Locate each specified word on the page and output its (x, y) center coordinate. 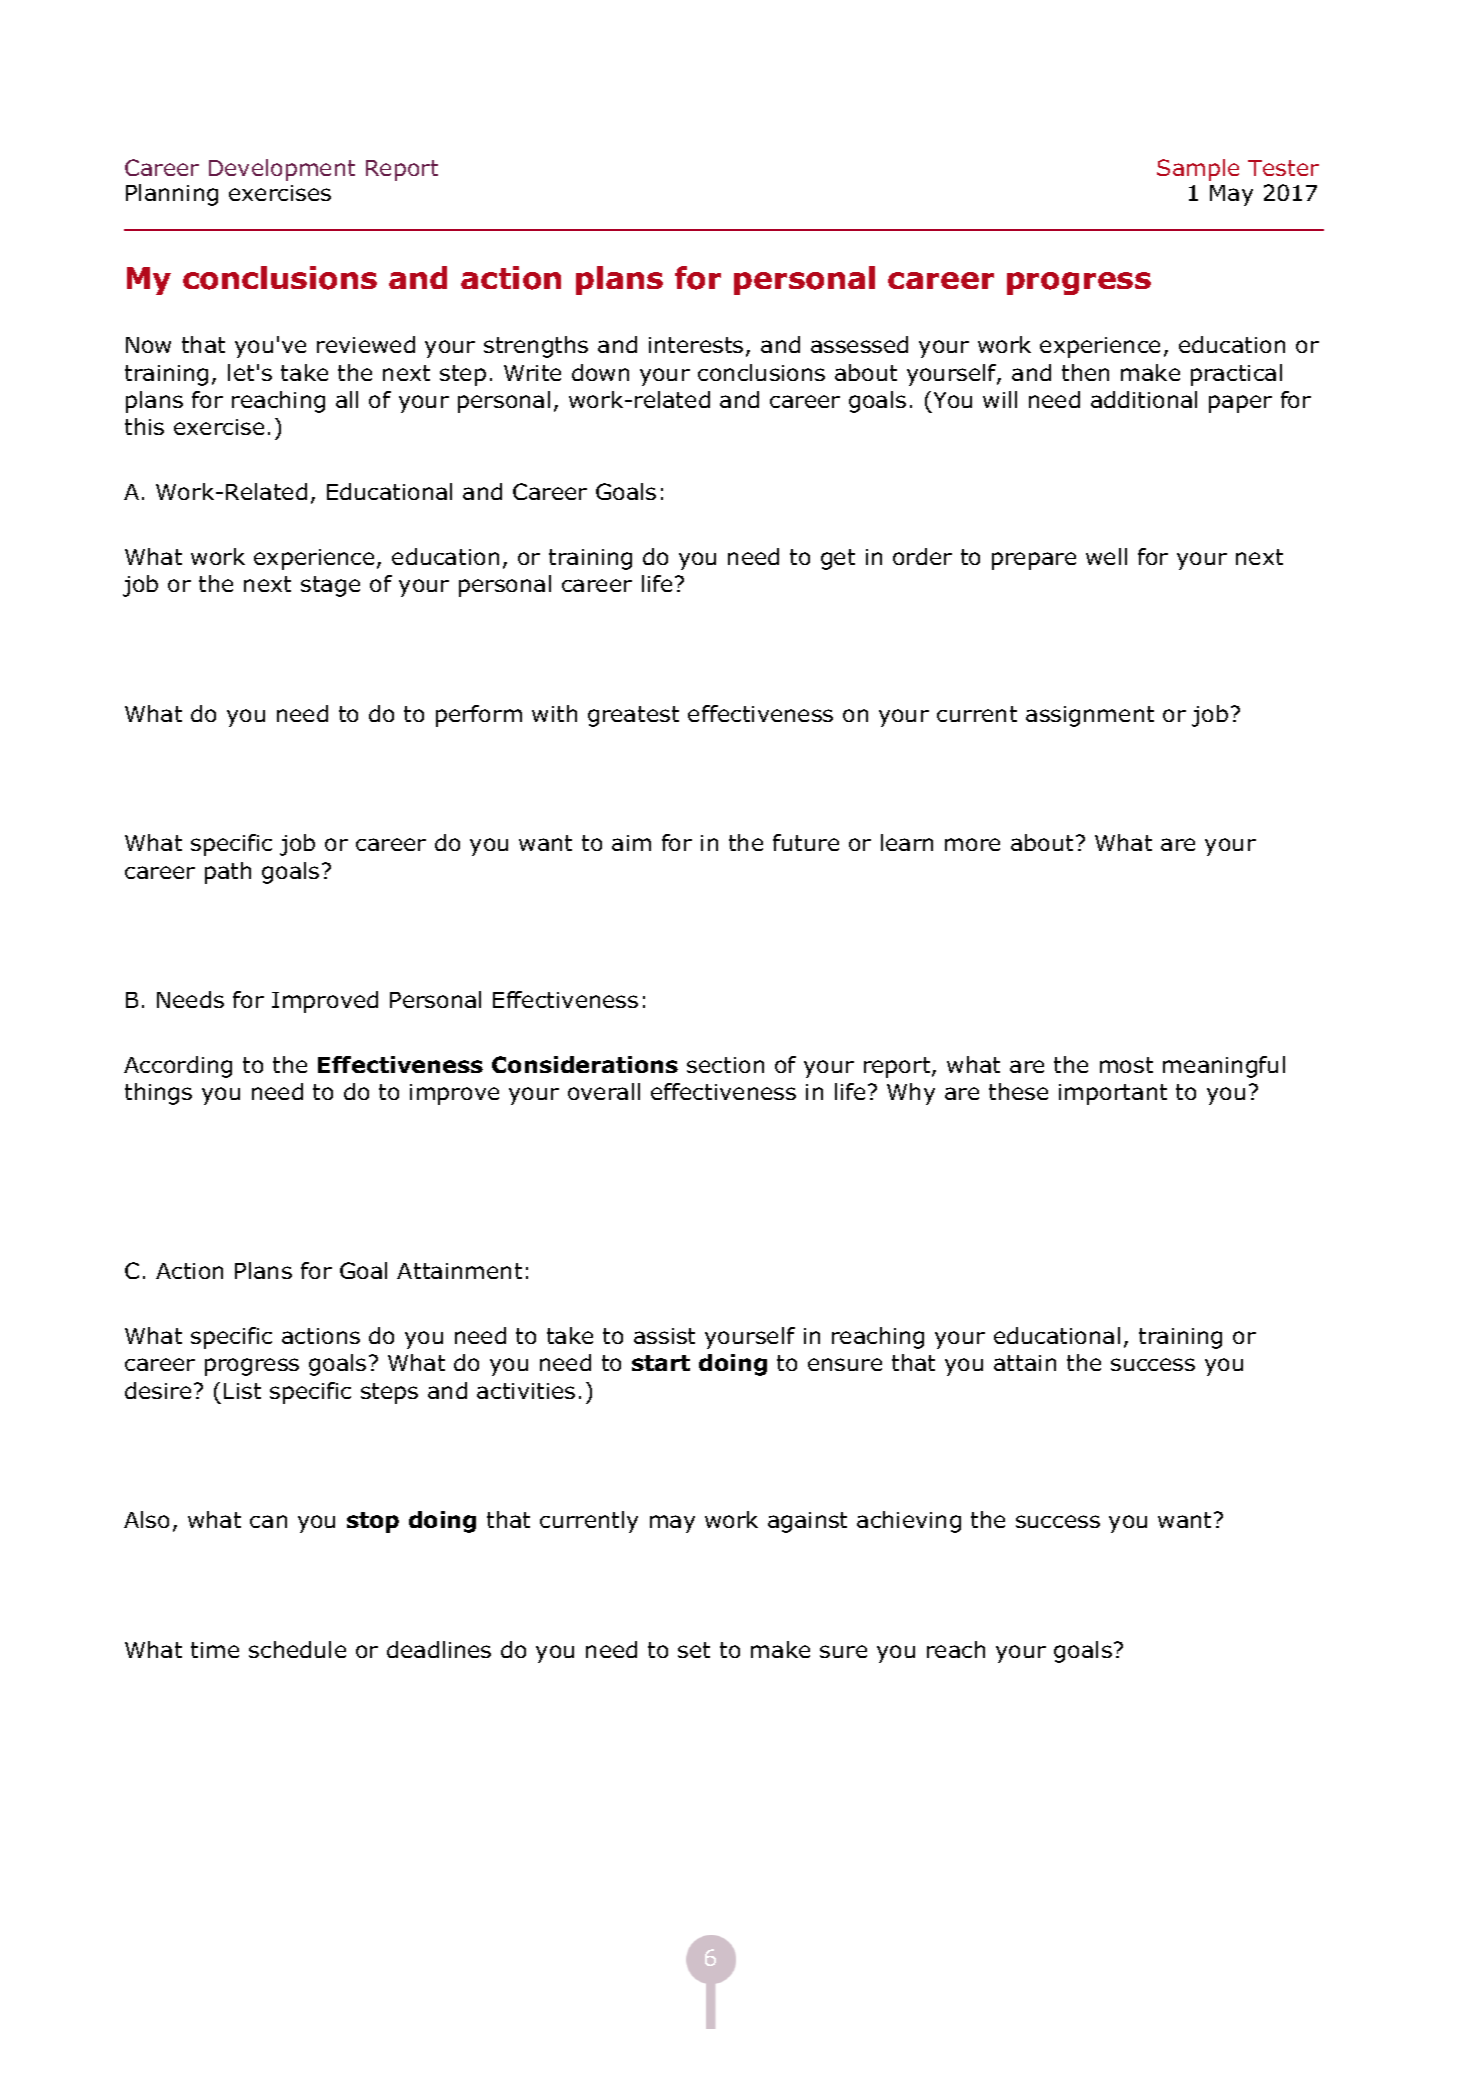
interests (696, 345)
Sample (1198, 170)
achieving (909, 1522)
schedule (297, 1649)
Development (282, 170)
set (694, 1650)
